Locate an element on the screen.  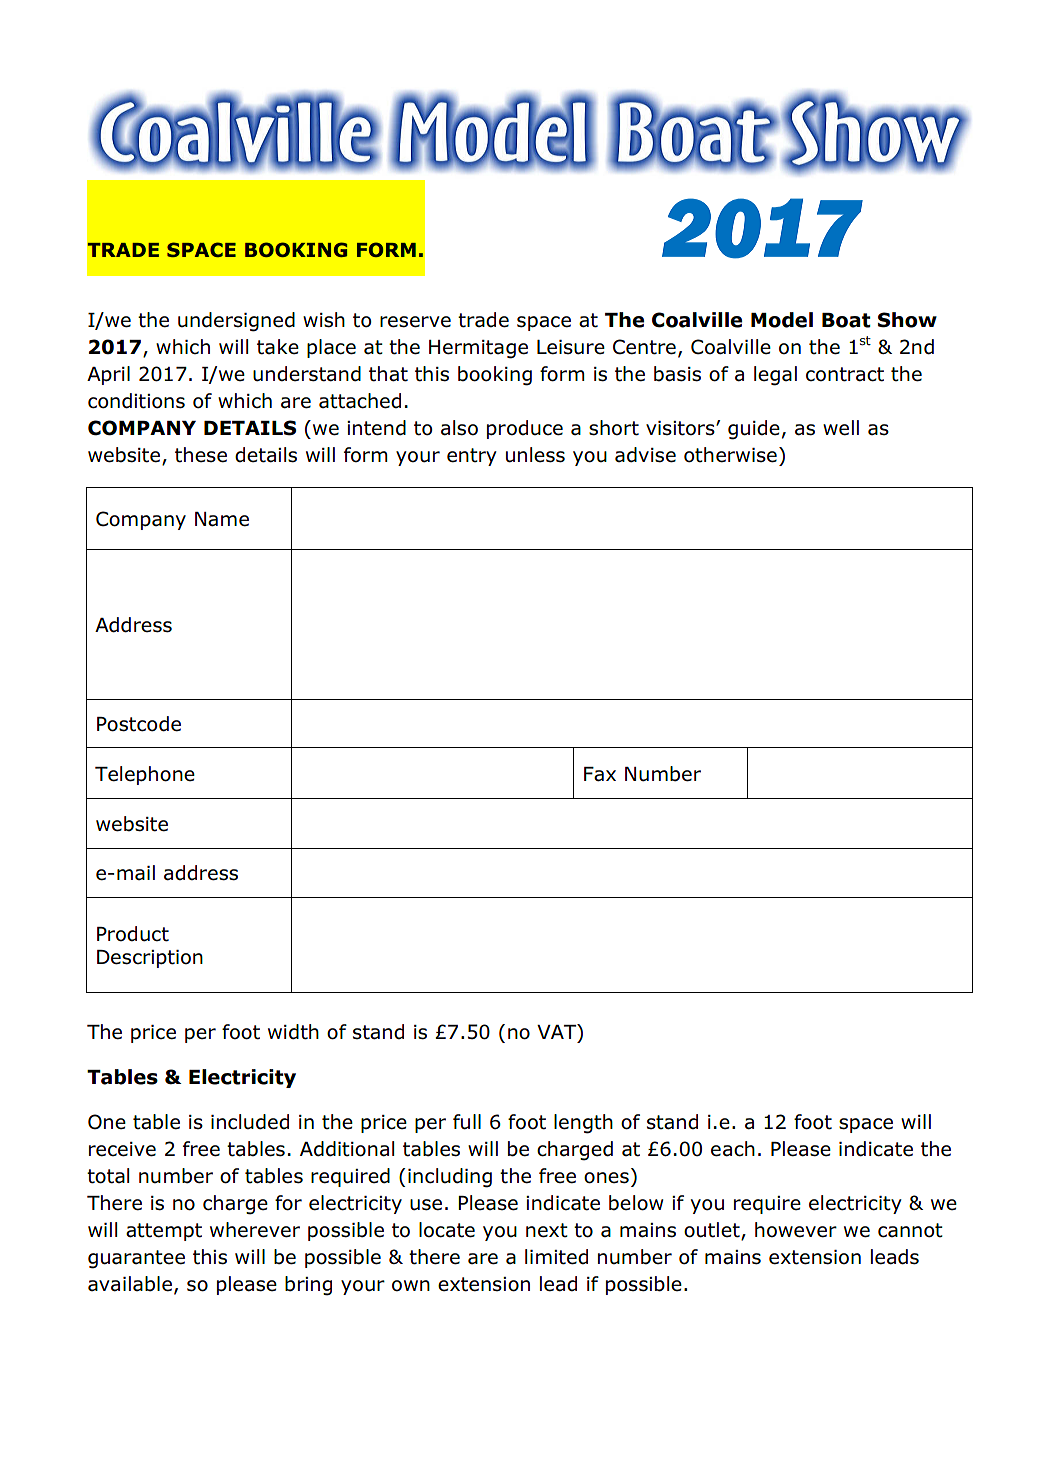
Hermitage is located at coordinates (478, 349).
